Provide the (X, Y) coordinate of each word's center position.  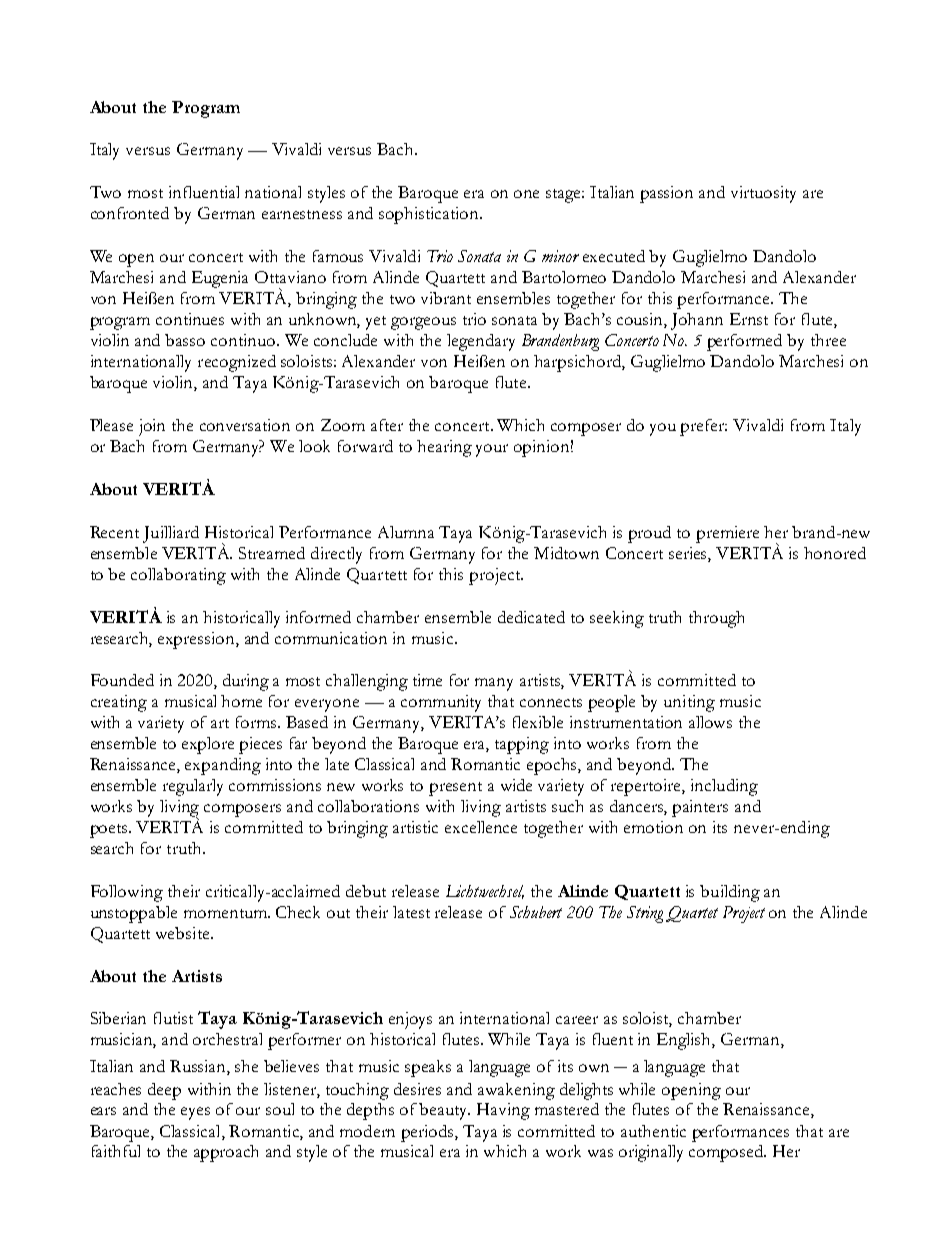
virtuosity (763, 194)
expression (197, 640)
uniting (689, 703)
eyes (195, 1113)
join (152, 427)
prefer (703, 427)
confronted (130, 213)
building (730, 893)
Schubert (536, 912)
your (492, 450)
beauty (444, 1111)
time (427, 680)
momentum (227, 913)
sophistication (430, 215)
